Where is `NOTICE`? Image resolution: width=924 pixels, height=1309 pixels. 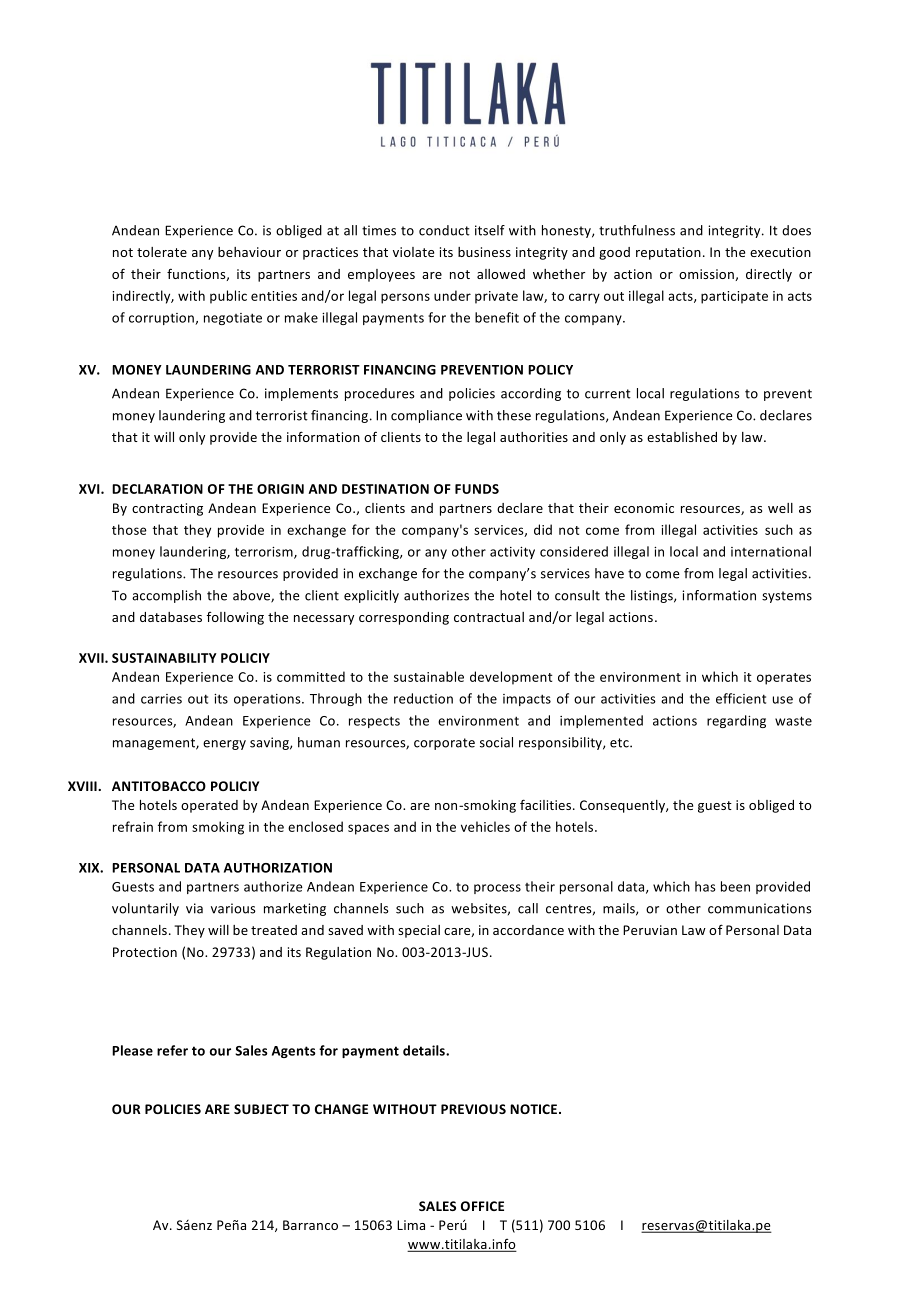 NOTICE is located at coordinates (535, 1109).
